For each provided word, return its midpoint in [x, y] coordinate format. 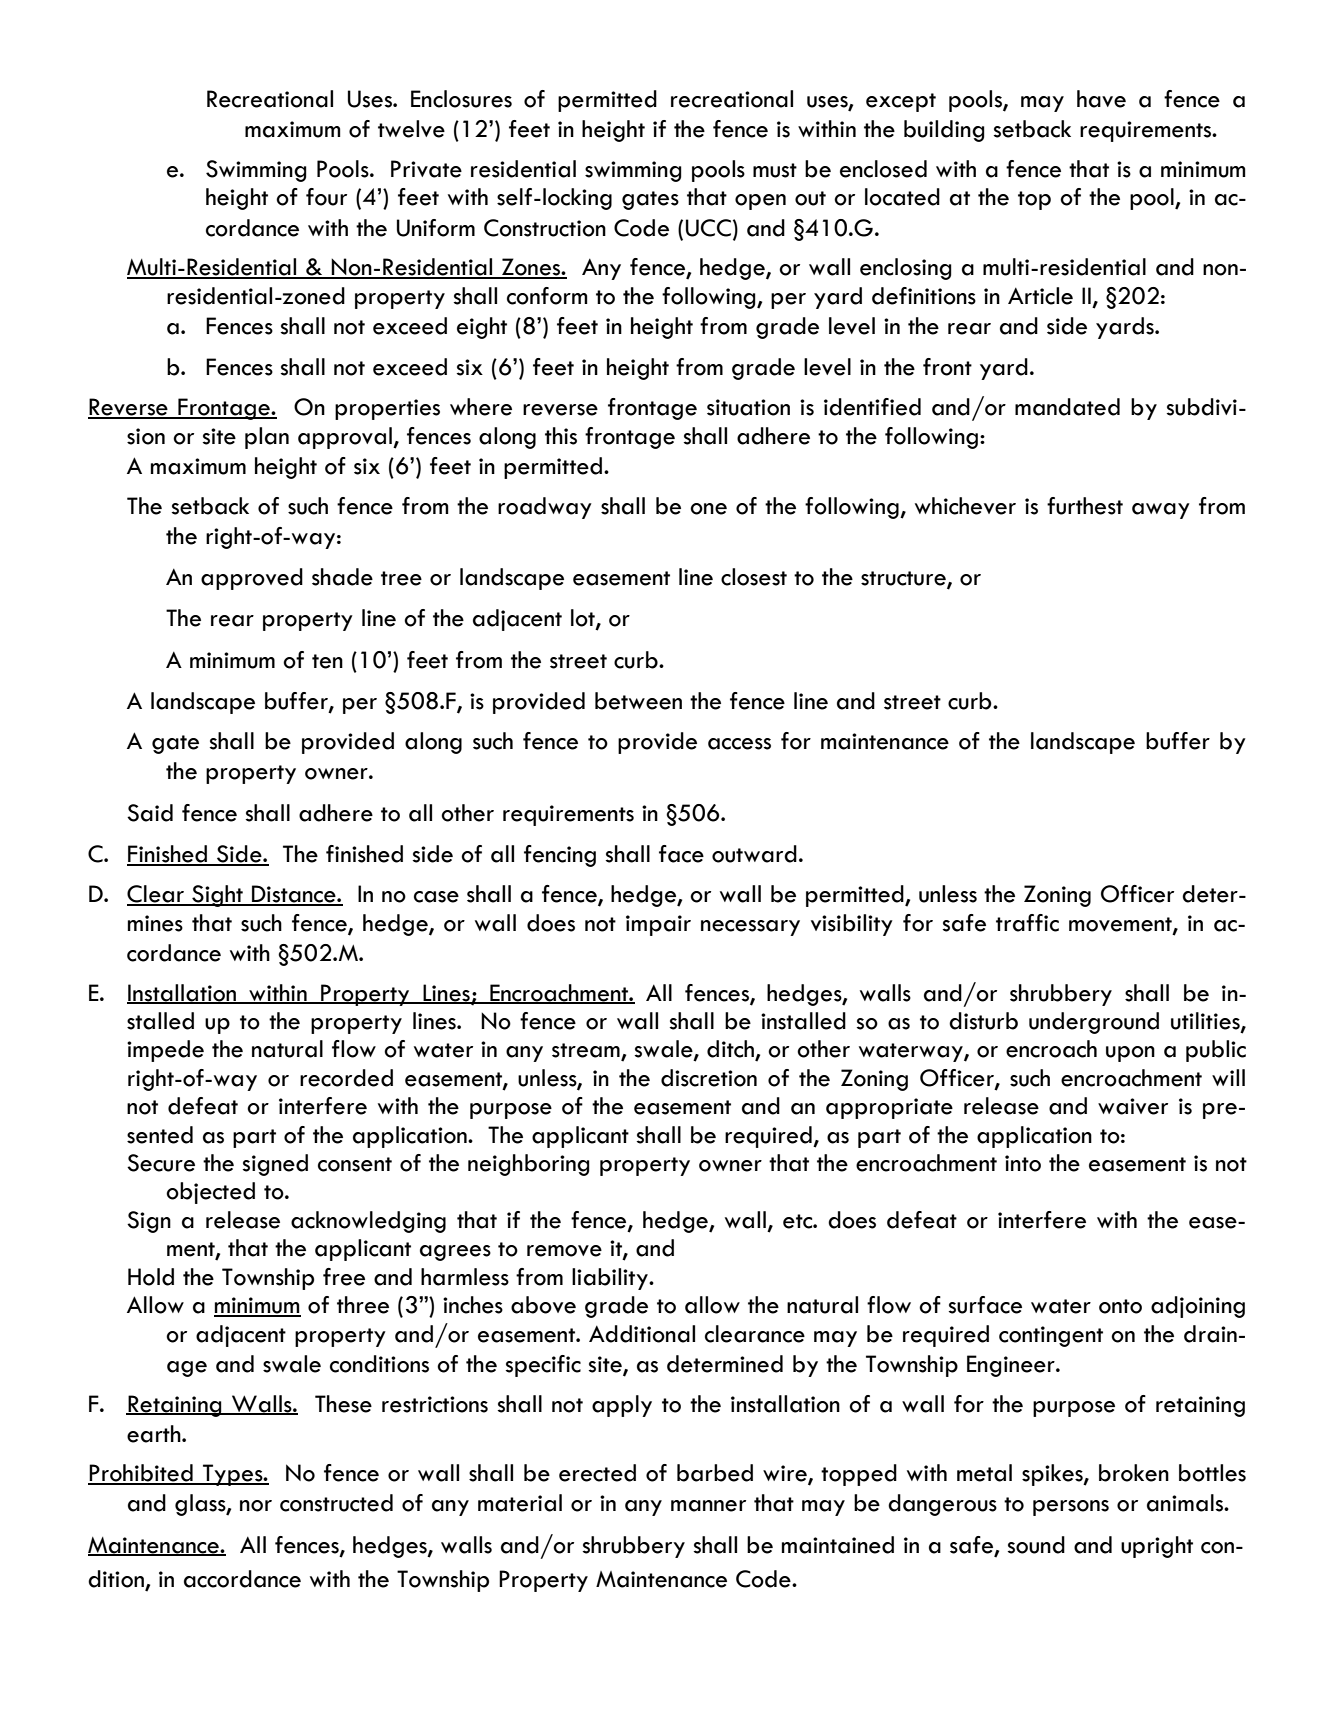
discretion [709, 1078]
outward [754, 854]
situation [748, 407]
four [326, 197]
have [1101, 99]
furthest [1085, 506]
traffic [1027, 923]
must [775, 170]
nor [256, 1506]
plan [267, 438]
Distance [294, 895]
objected [210, 1193]
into [1023, 1163]
